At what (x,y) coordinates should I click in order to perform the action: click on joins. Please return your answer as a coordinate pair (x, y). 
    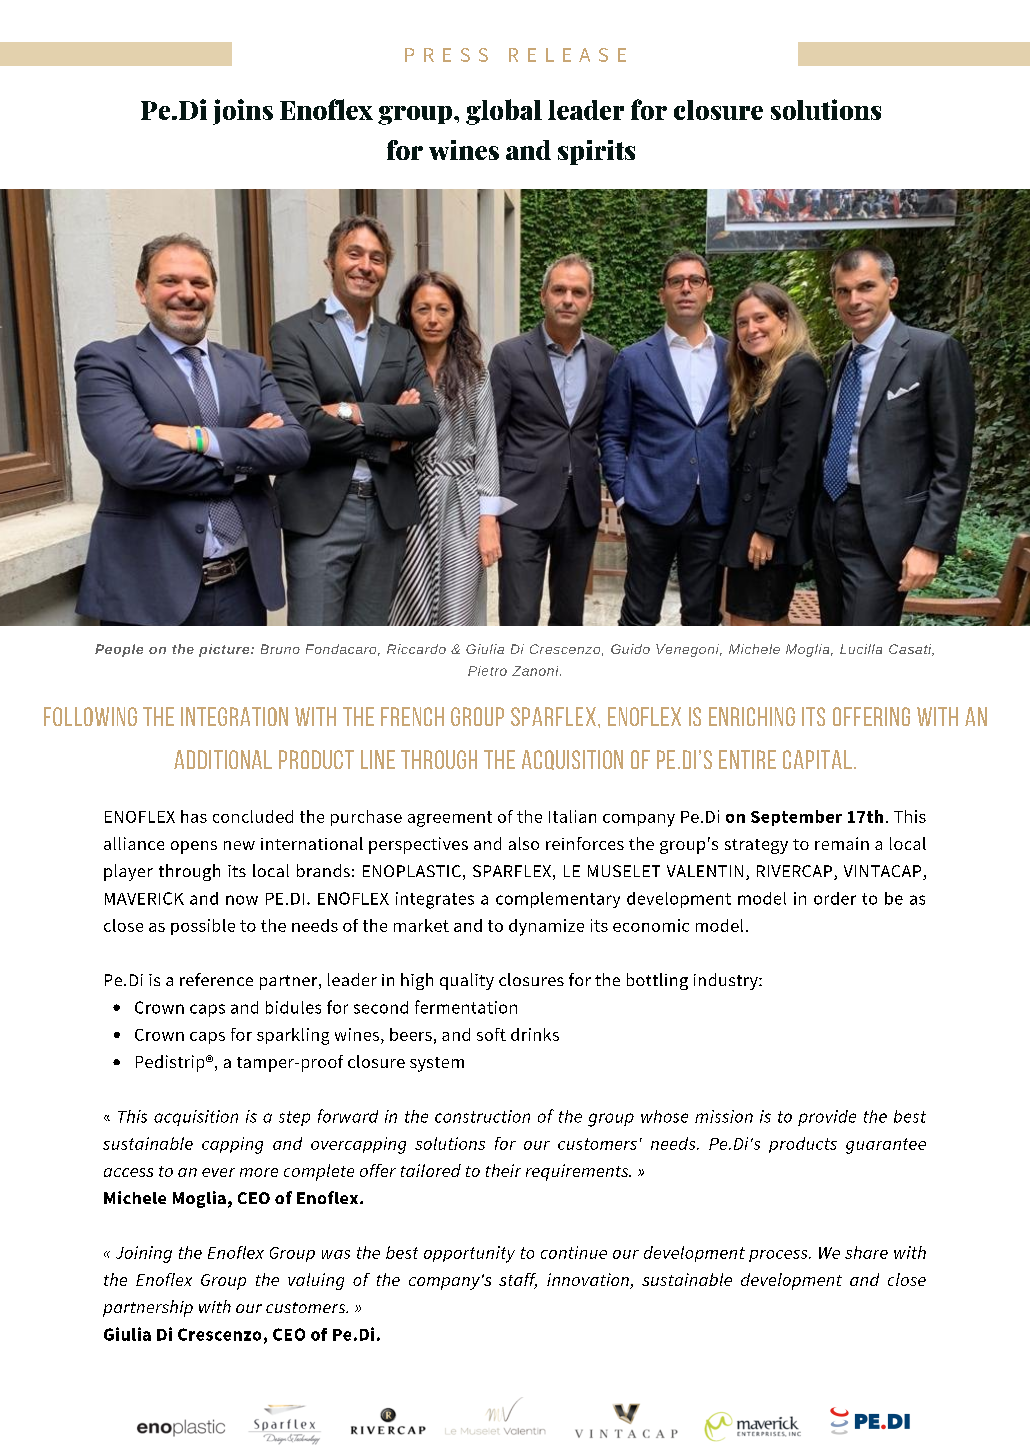
    Looking at the image, I should click on (243, 112).
